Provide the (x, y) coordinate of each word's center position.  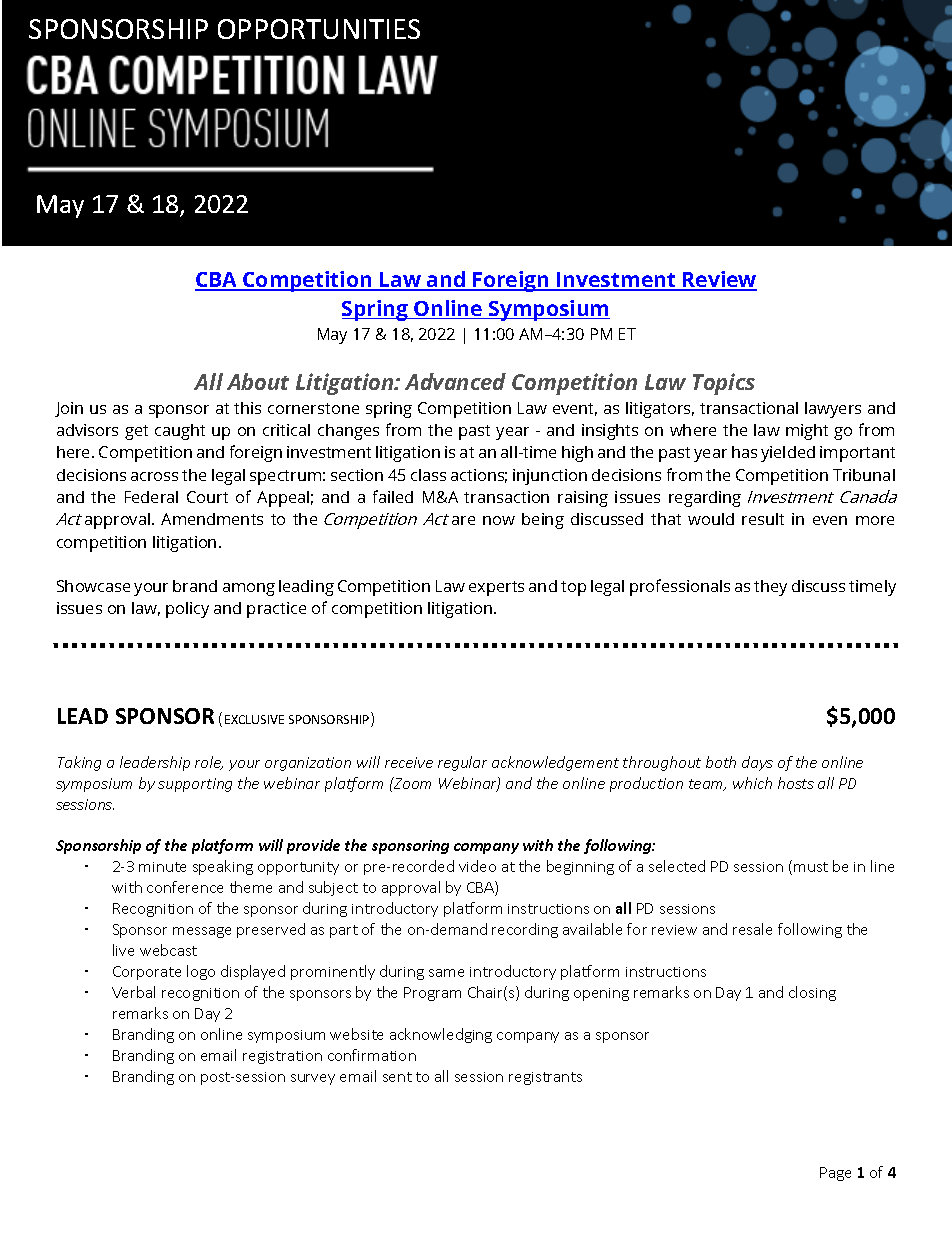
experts (496, 588)
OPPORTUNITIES (319, 29)
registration (282, 1057)
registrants (545, 1078)
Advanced (455, 381)
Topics (724, 384)
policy (187, 610)
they (770, 588)
